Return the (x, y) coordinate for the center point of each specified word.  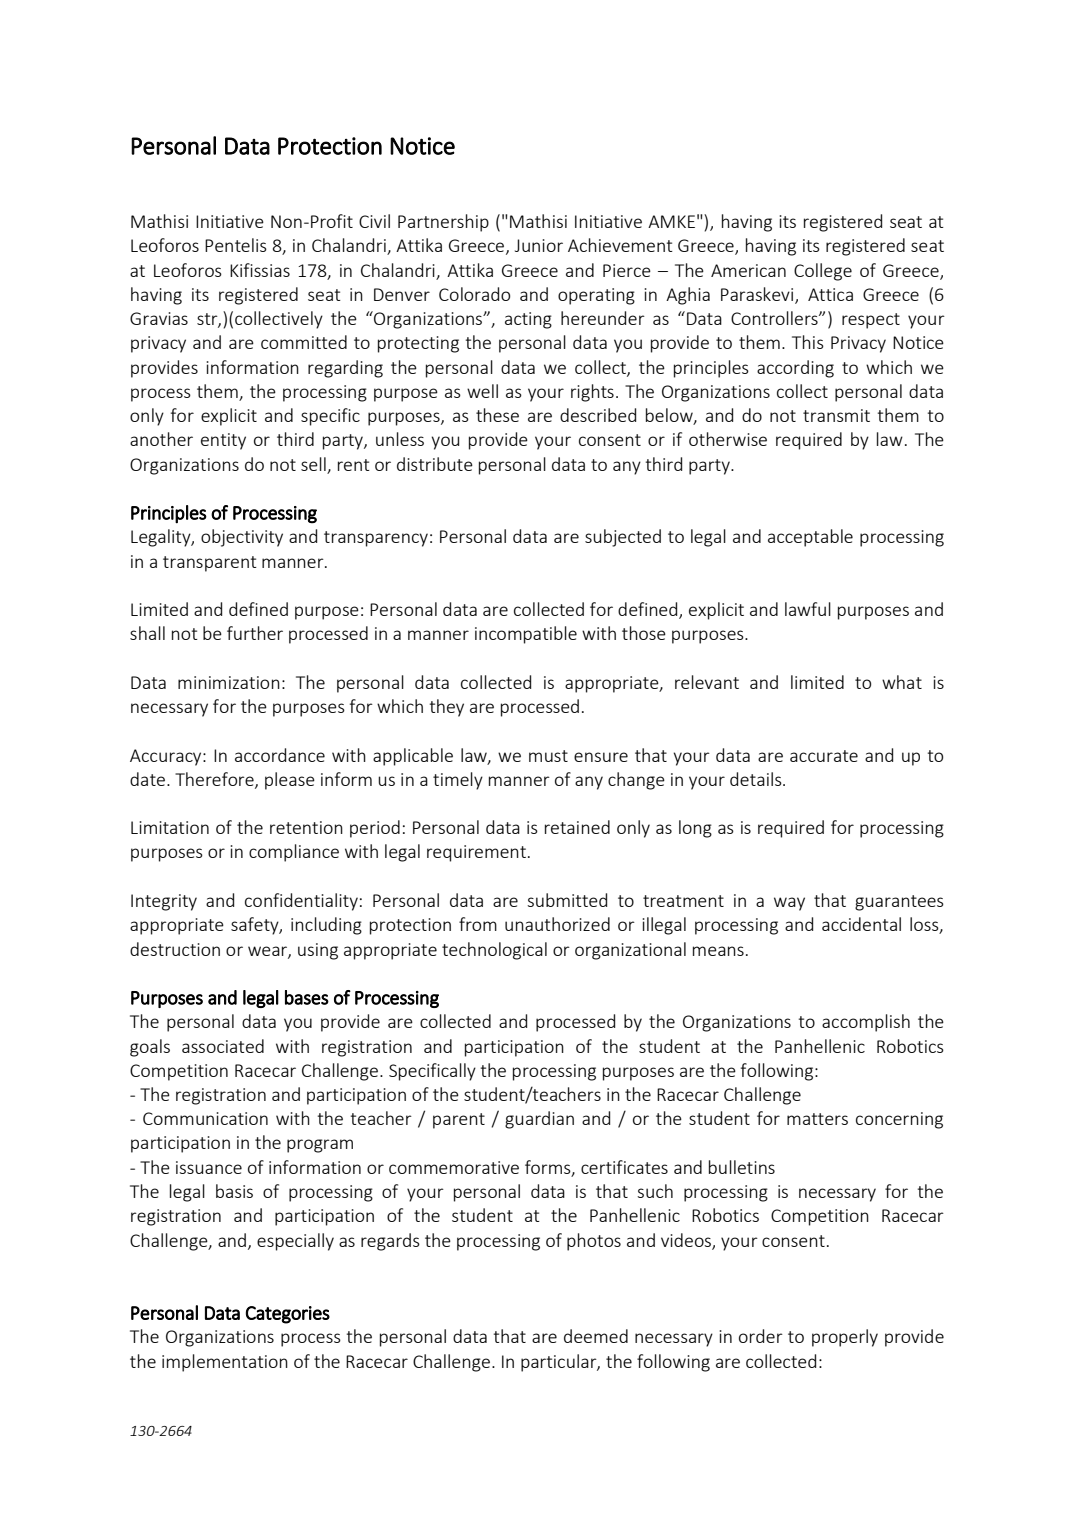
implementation (225, 1363)
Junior (539, 245)
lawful (808, 609)
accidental (861, 924)
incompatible (526, 635)
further (255, 633)
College (823, 272)
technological (494, 951)
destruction (175, 949)
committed (304, 342)
